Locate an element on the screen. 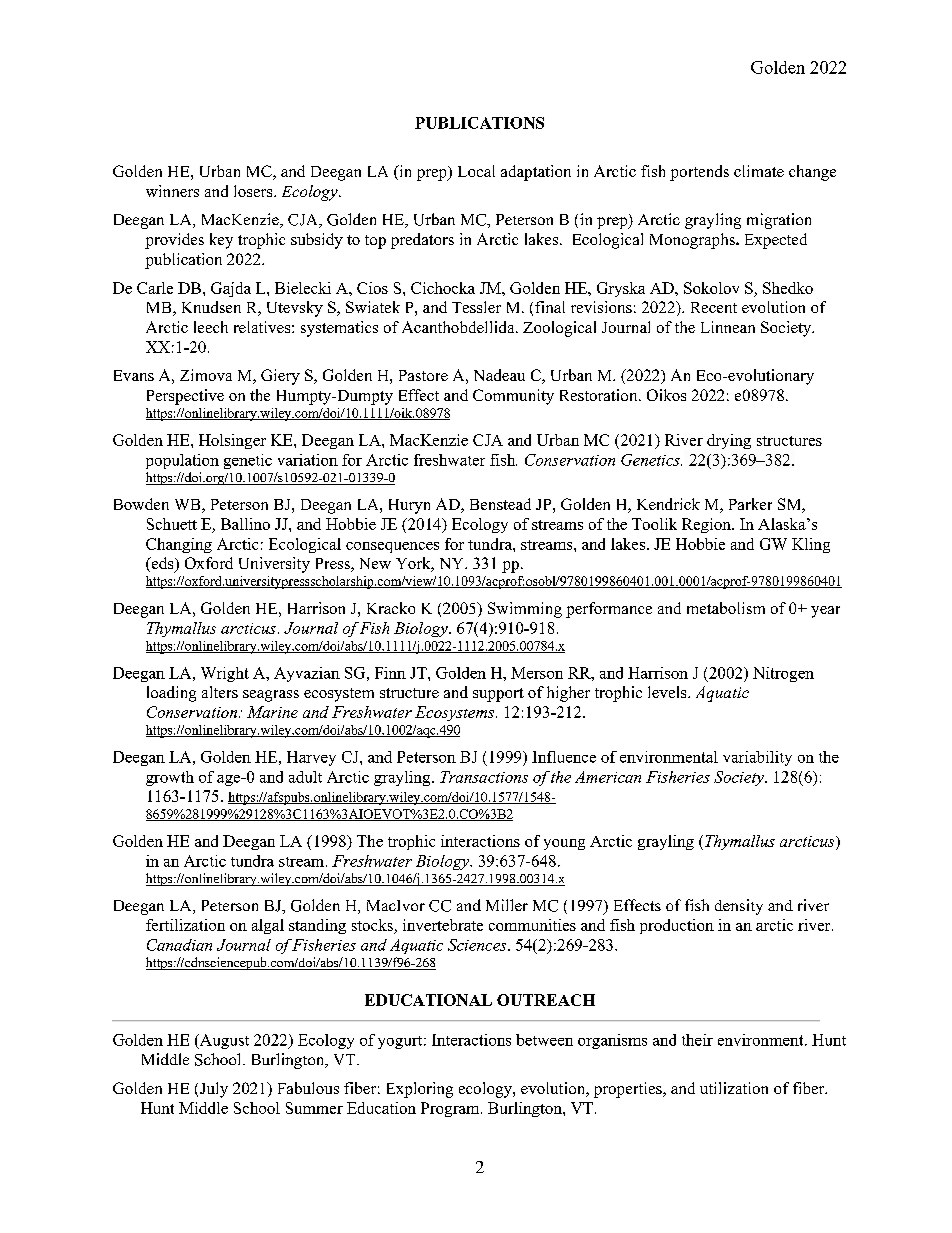 This screenshot has height=1233, width=952. Perspective is located at coordinates (185, 397).
